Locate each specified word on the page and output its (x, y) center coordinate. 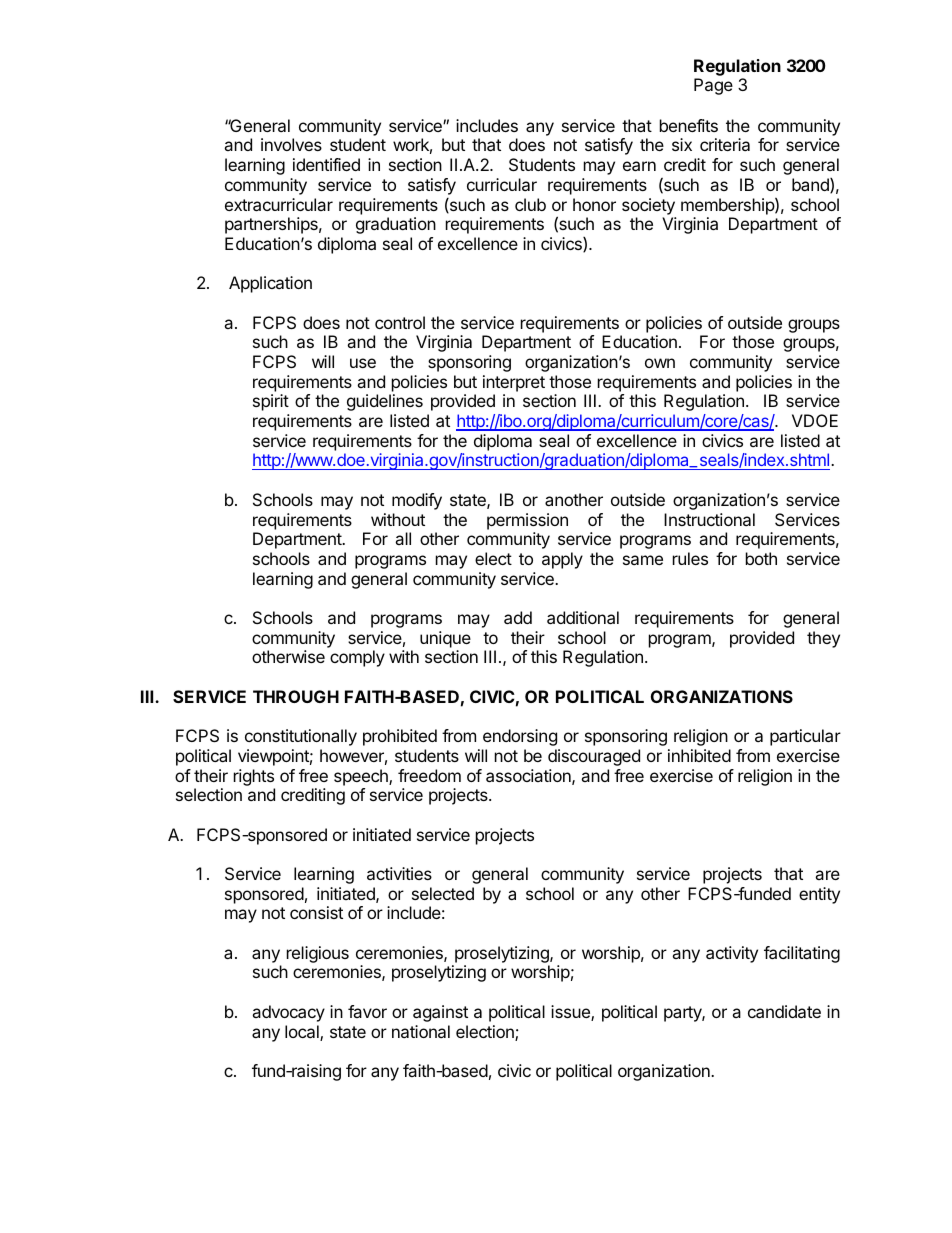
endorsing (520, 737)
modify (417, 501)
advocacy (288, 1013)
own (660, 363)
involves (291, 144)
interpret (514, 383)
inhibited (699, 755)
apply (562, 560)
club (530, 204)
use (363, 363)
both (761, 558)
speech (362, 777)
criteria (725, 144)
